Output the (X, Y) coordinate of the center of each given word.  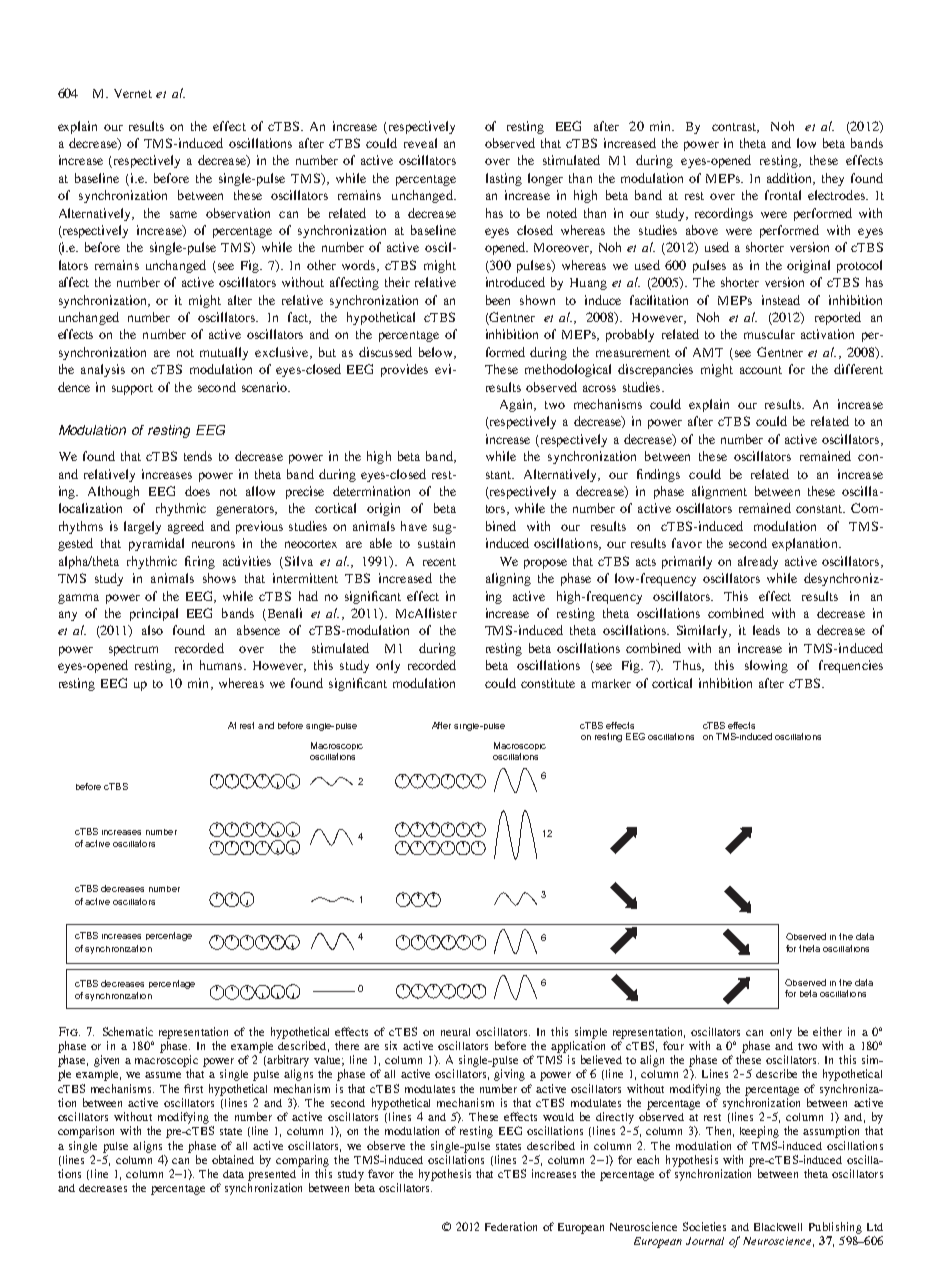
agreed (186, 527)
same (183, 214)
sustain (436, 543)
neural (455, 1032)
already (758, 562)
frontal (783, 195)
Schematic (128, 1031)
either (827, 1031)
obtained (233, 1159)
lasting (504, 179)
